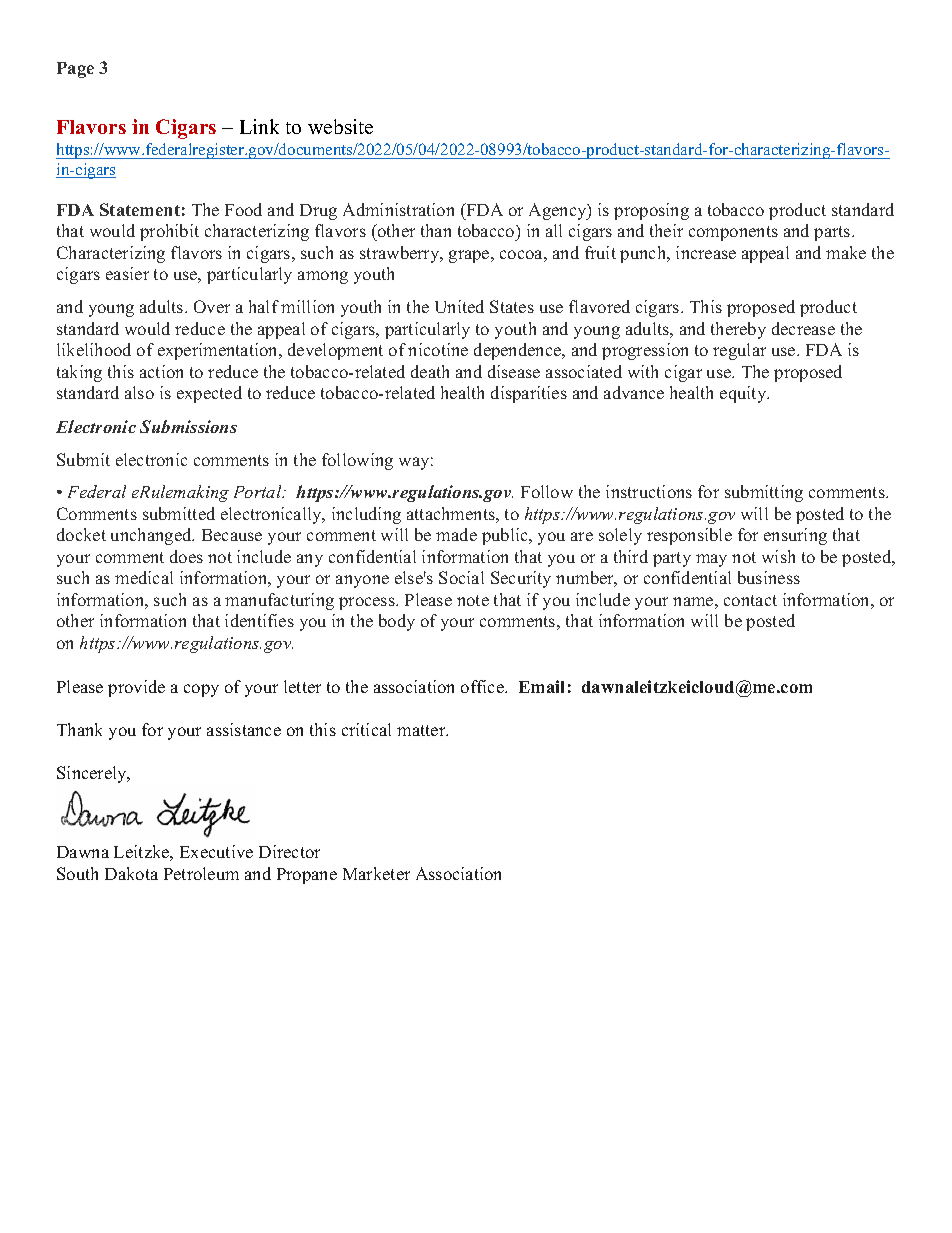 Image resolution: width=952 pixels, height=1233 pixels. Describe the element at coordinates (216, 851) in the page. I see `Executive` at that location.
